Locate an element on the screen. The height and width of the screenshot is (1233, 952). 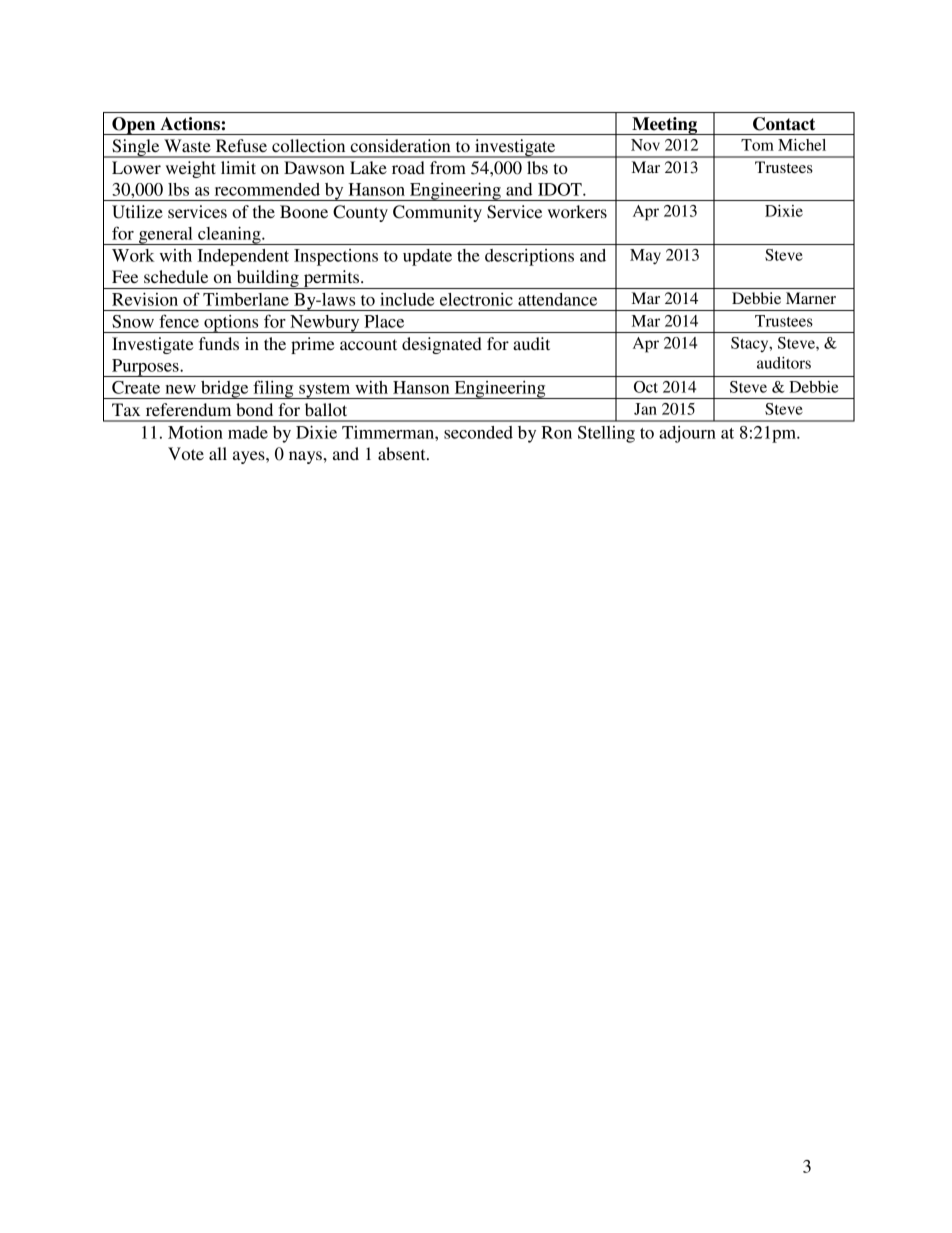
Utilize is located at coordinates (137, 212).
